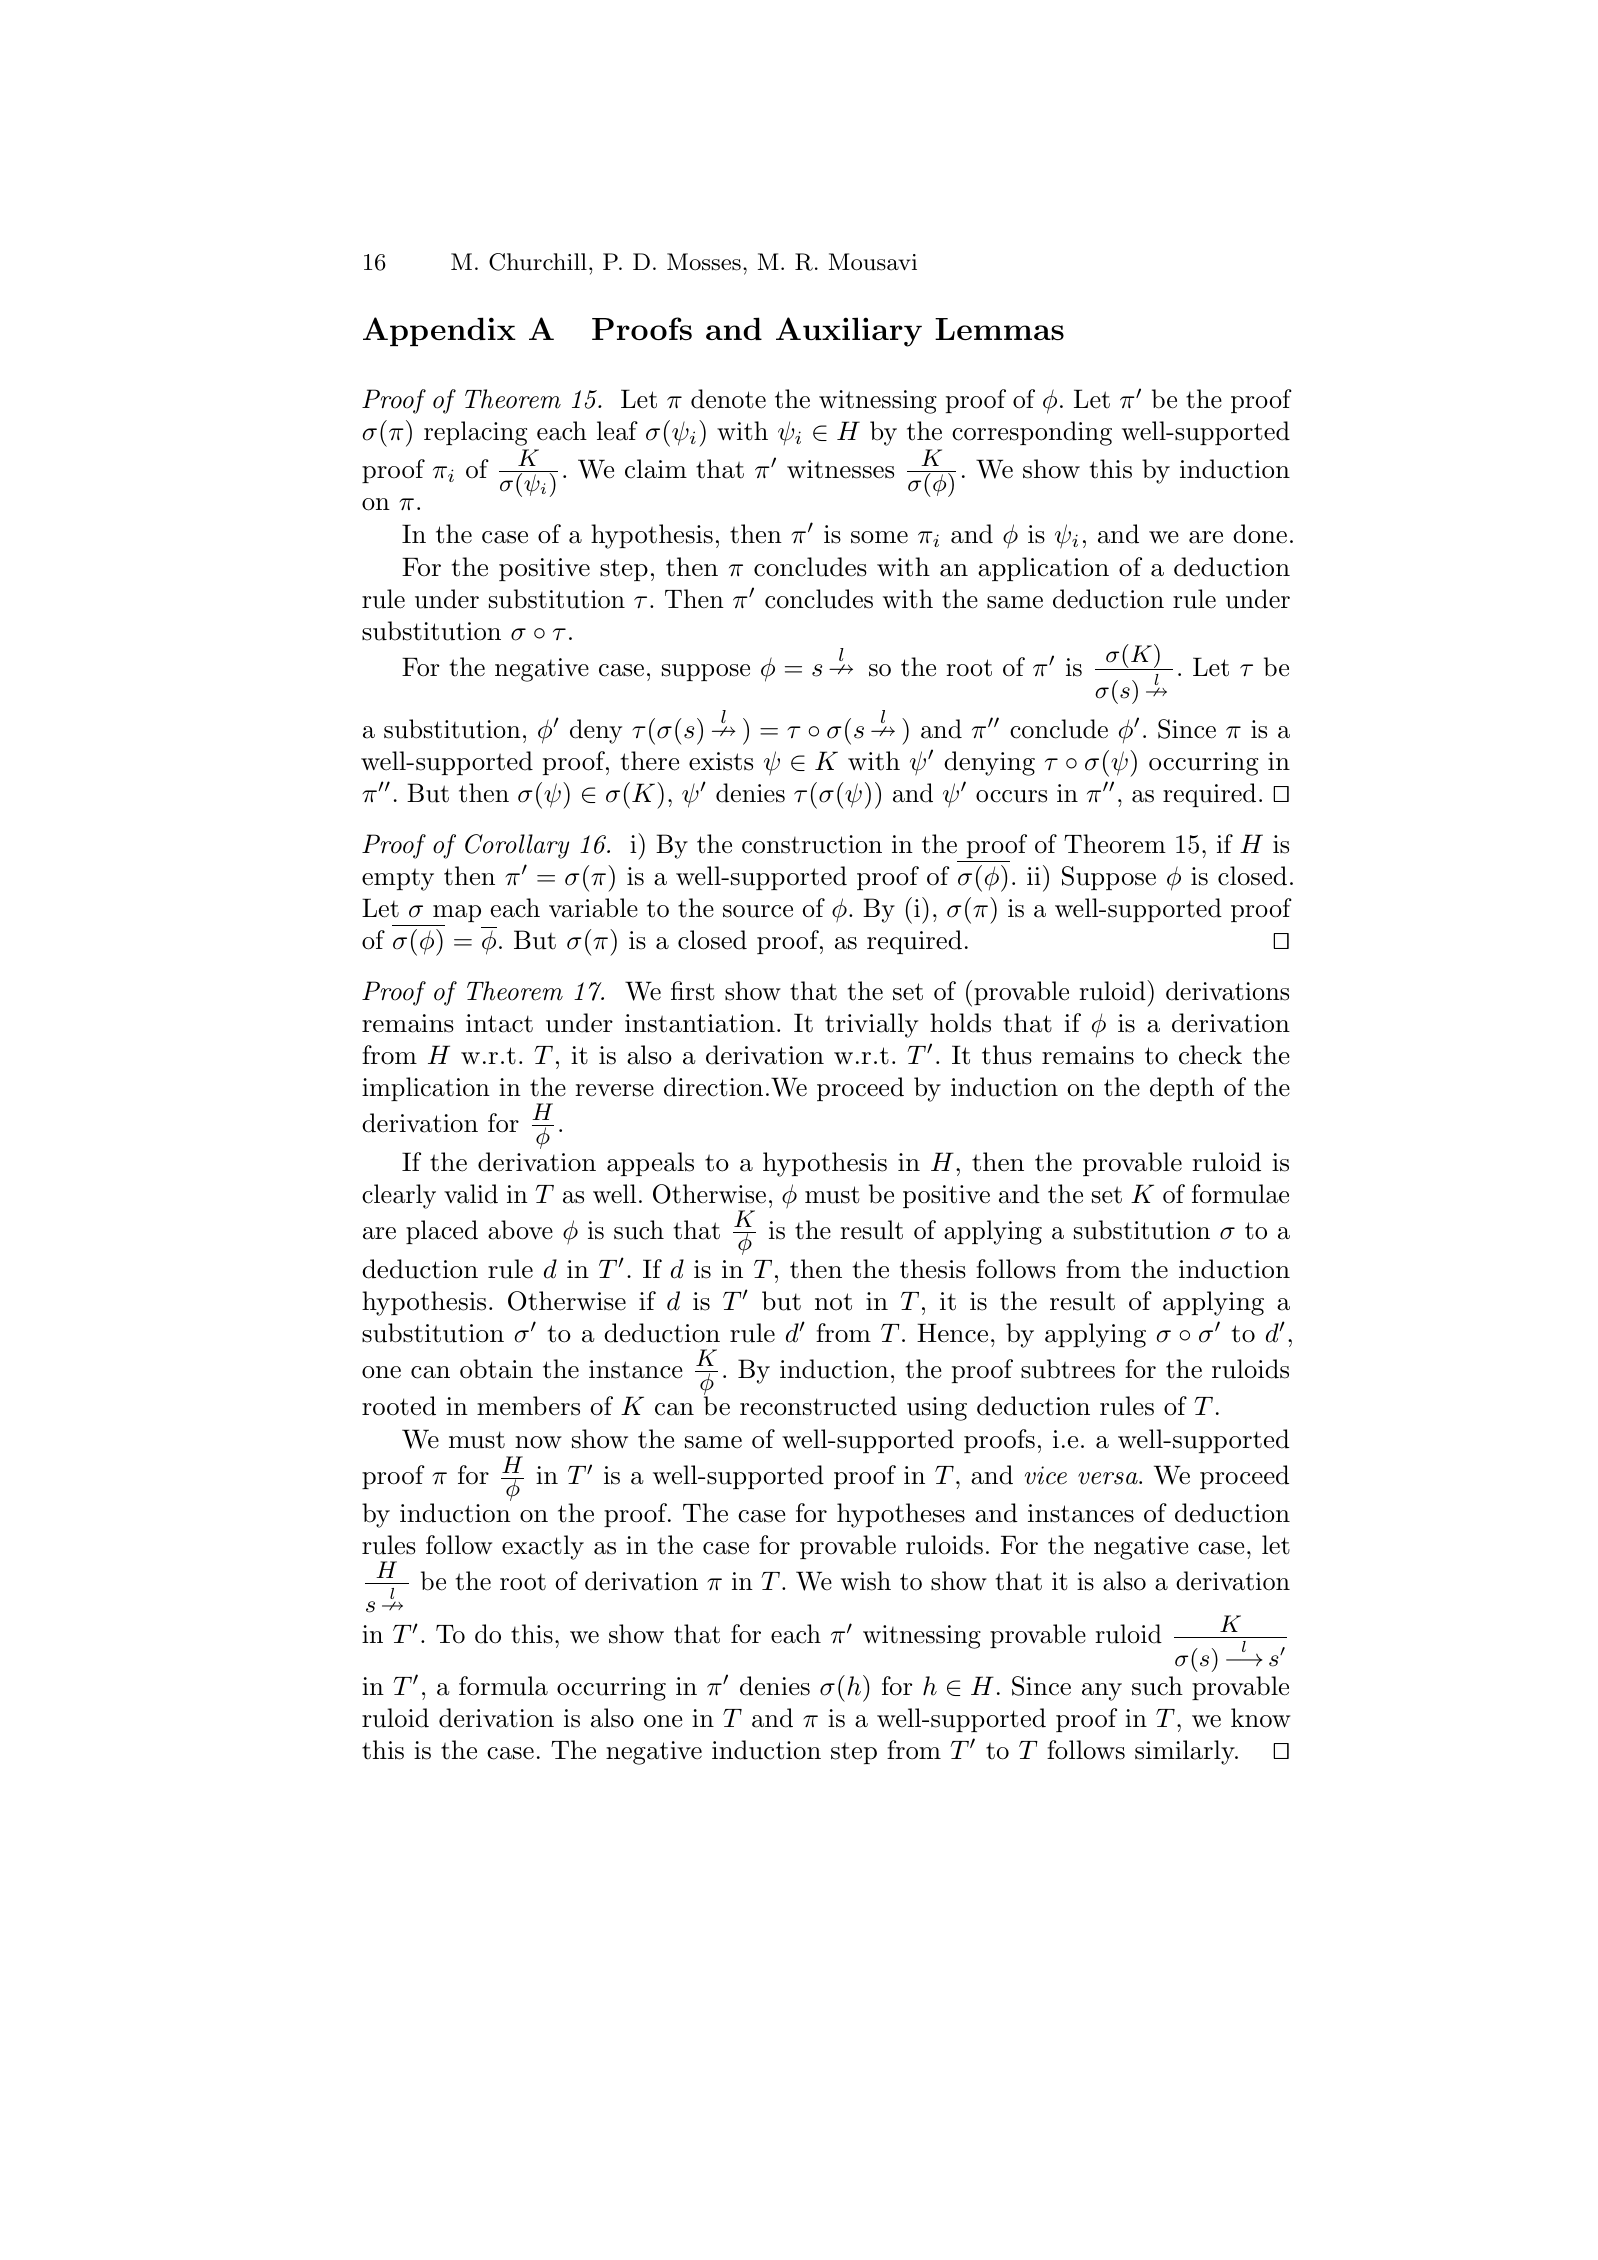 The image size is (1598, 2260). I want to click on subtrees, so click(1068, 1369).
